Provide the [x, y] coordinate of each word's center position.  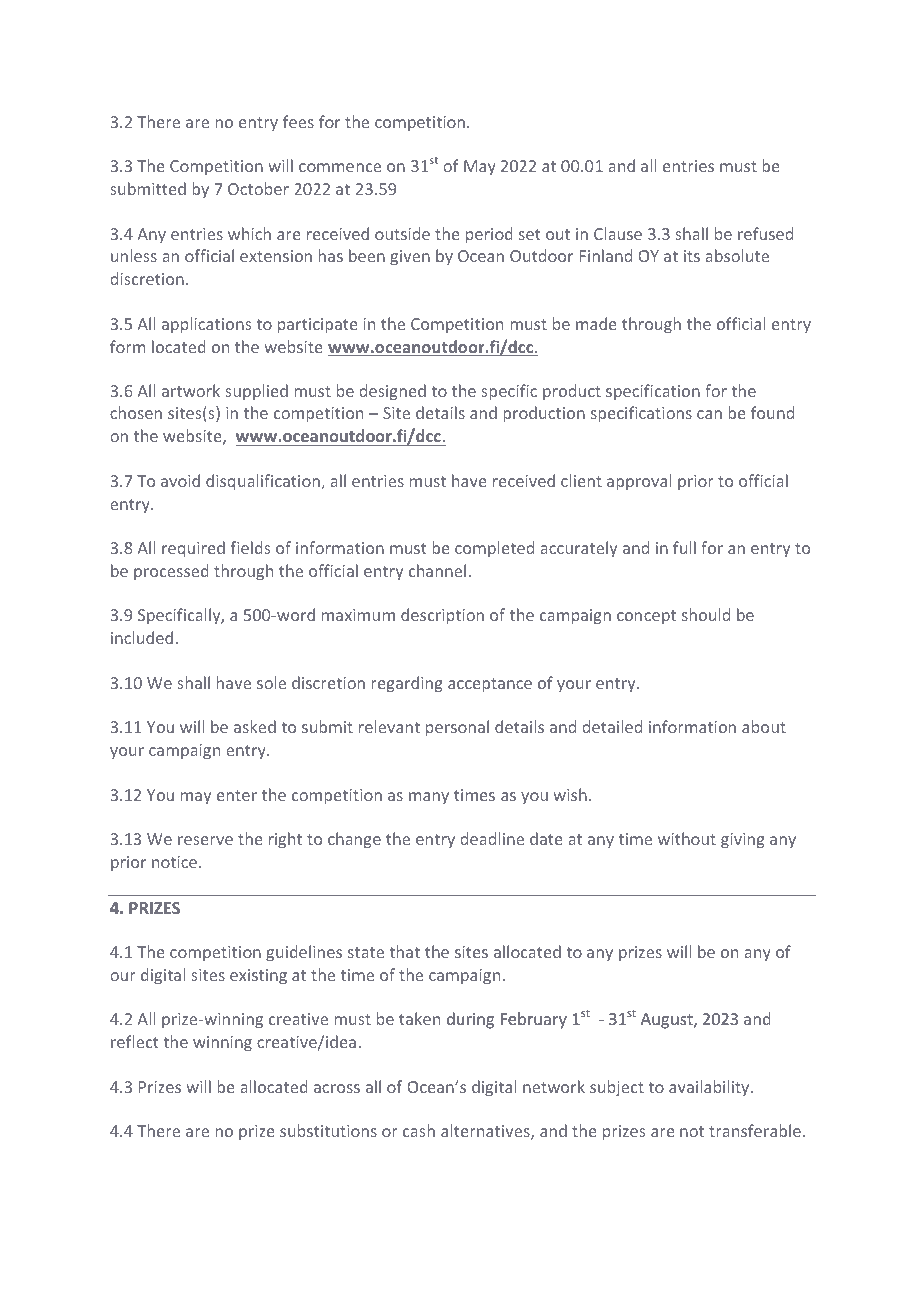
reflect [135, 1041]
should [706, 614]
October [258, 188]
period [489, 235]
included [142, 637]
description [442, 616]
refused [765, 233]
